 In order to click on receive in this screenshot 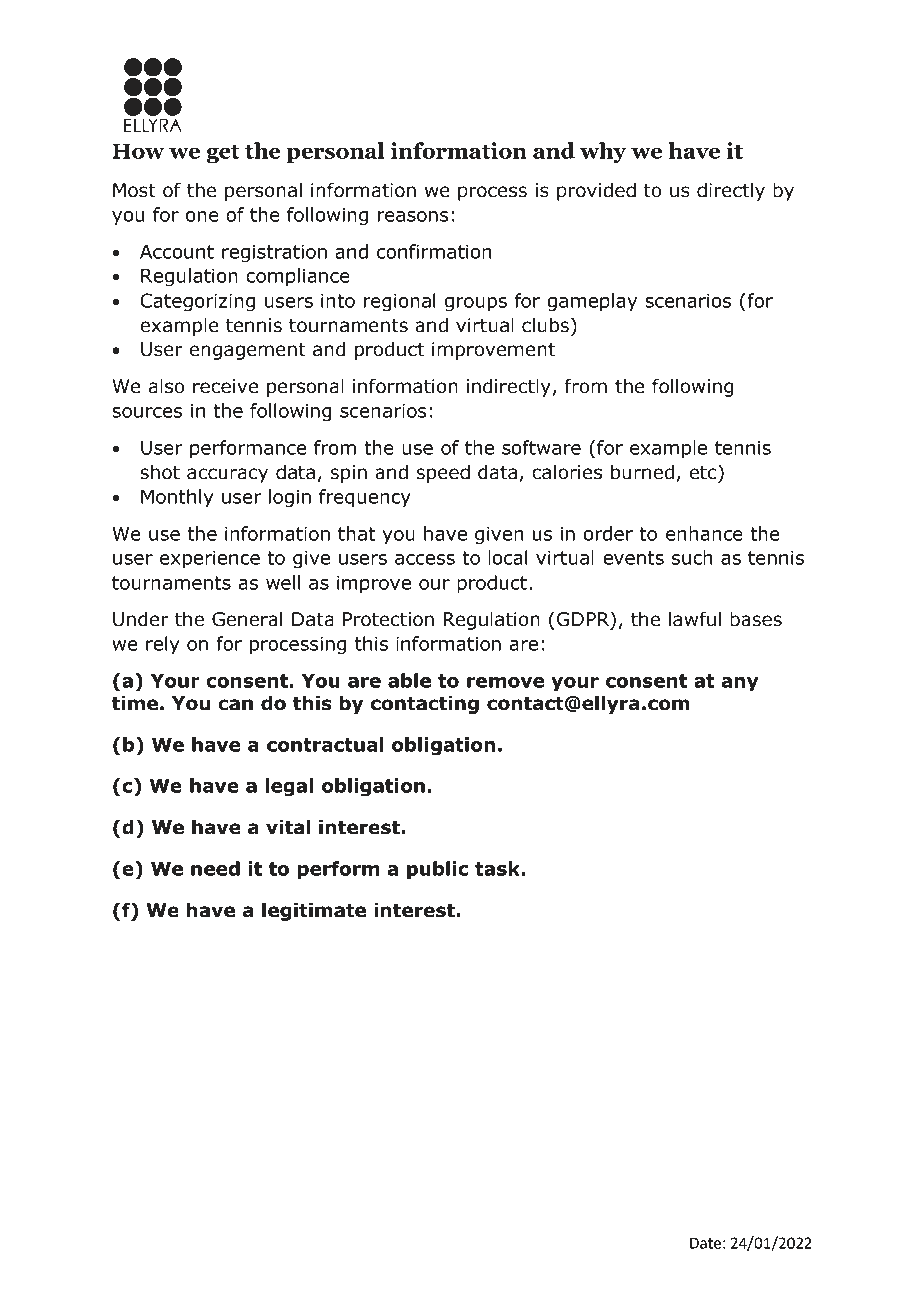, I will do `click(226, 386)`.
